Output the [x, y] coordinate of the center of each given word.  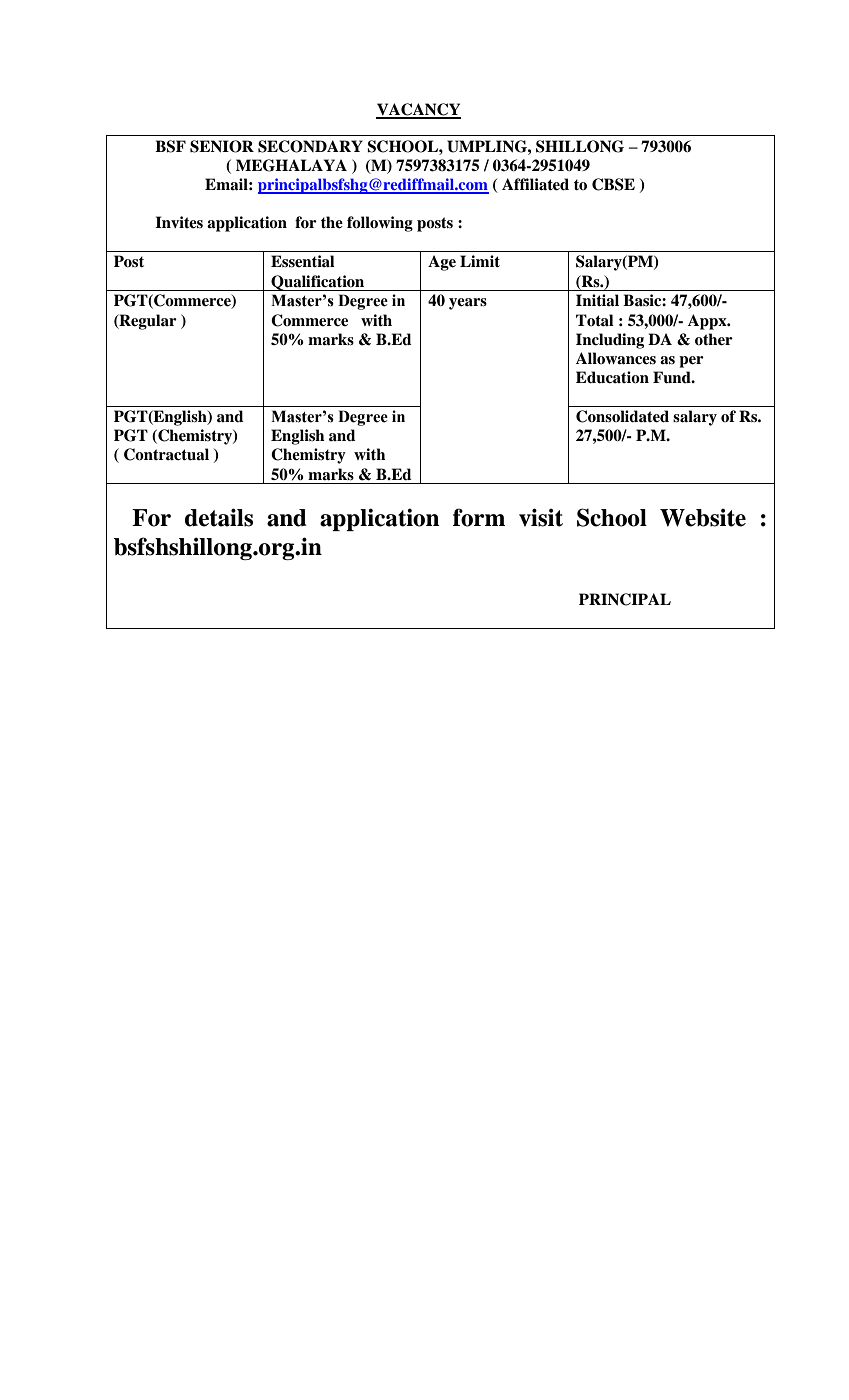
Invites [179, 222]
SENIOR [222, 146]
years [468, 304]
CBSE [613, 184]
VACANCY [418, 110]
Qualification [318, 283]
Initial [597, 300]
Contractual [166, 454]
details [219, 517]
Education [612, 377]
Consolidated [622, 416]
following [380, 224]
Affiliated [535, 184]
